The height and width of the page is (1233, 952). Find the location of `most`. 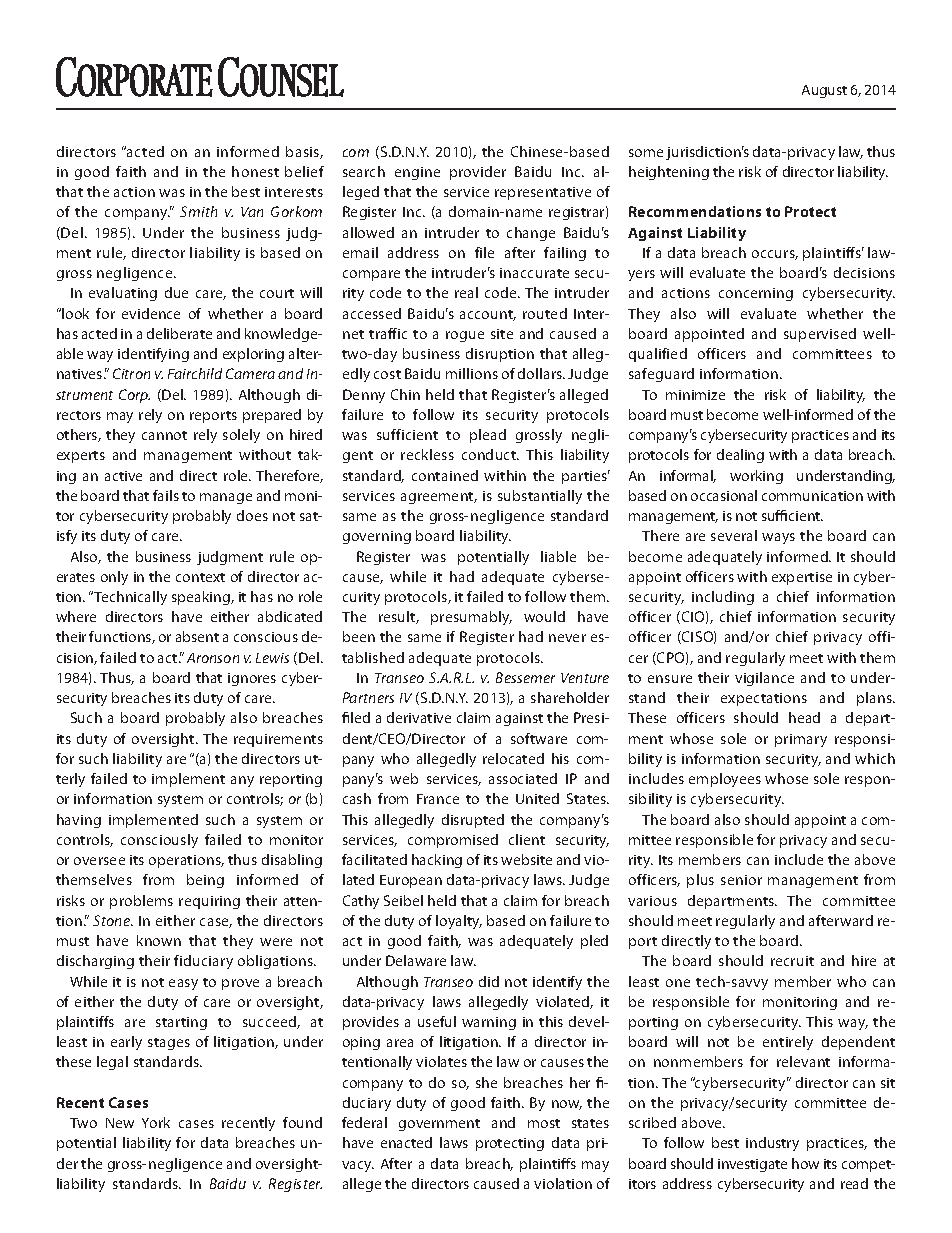

most is located at coordinates (544, 1123).
